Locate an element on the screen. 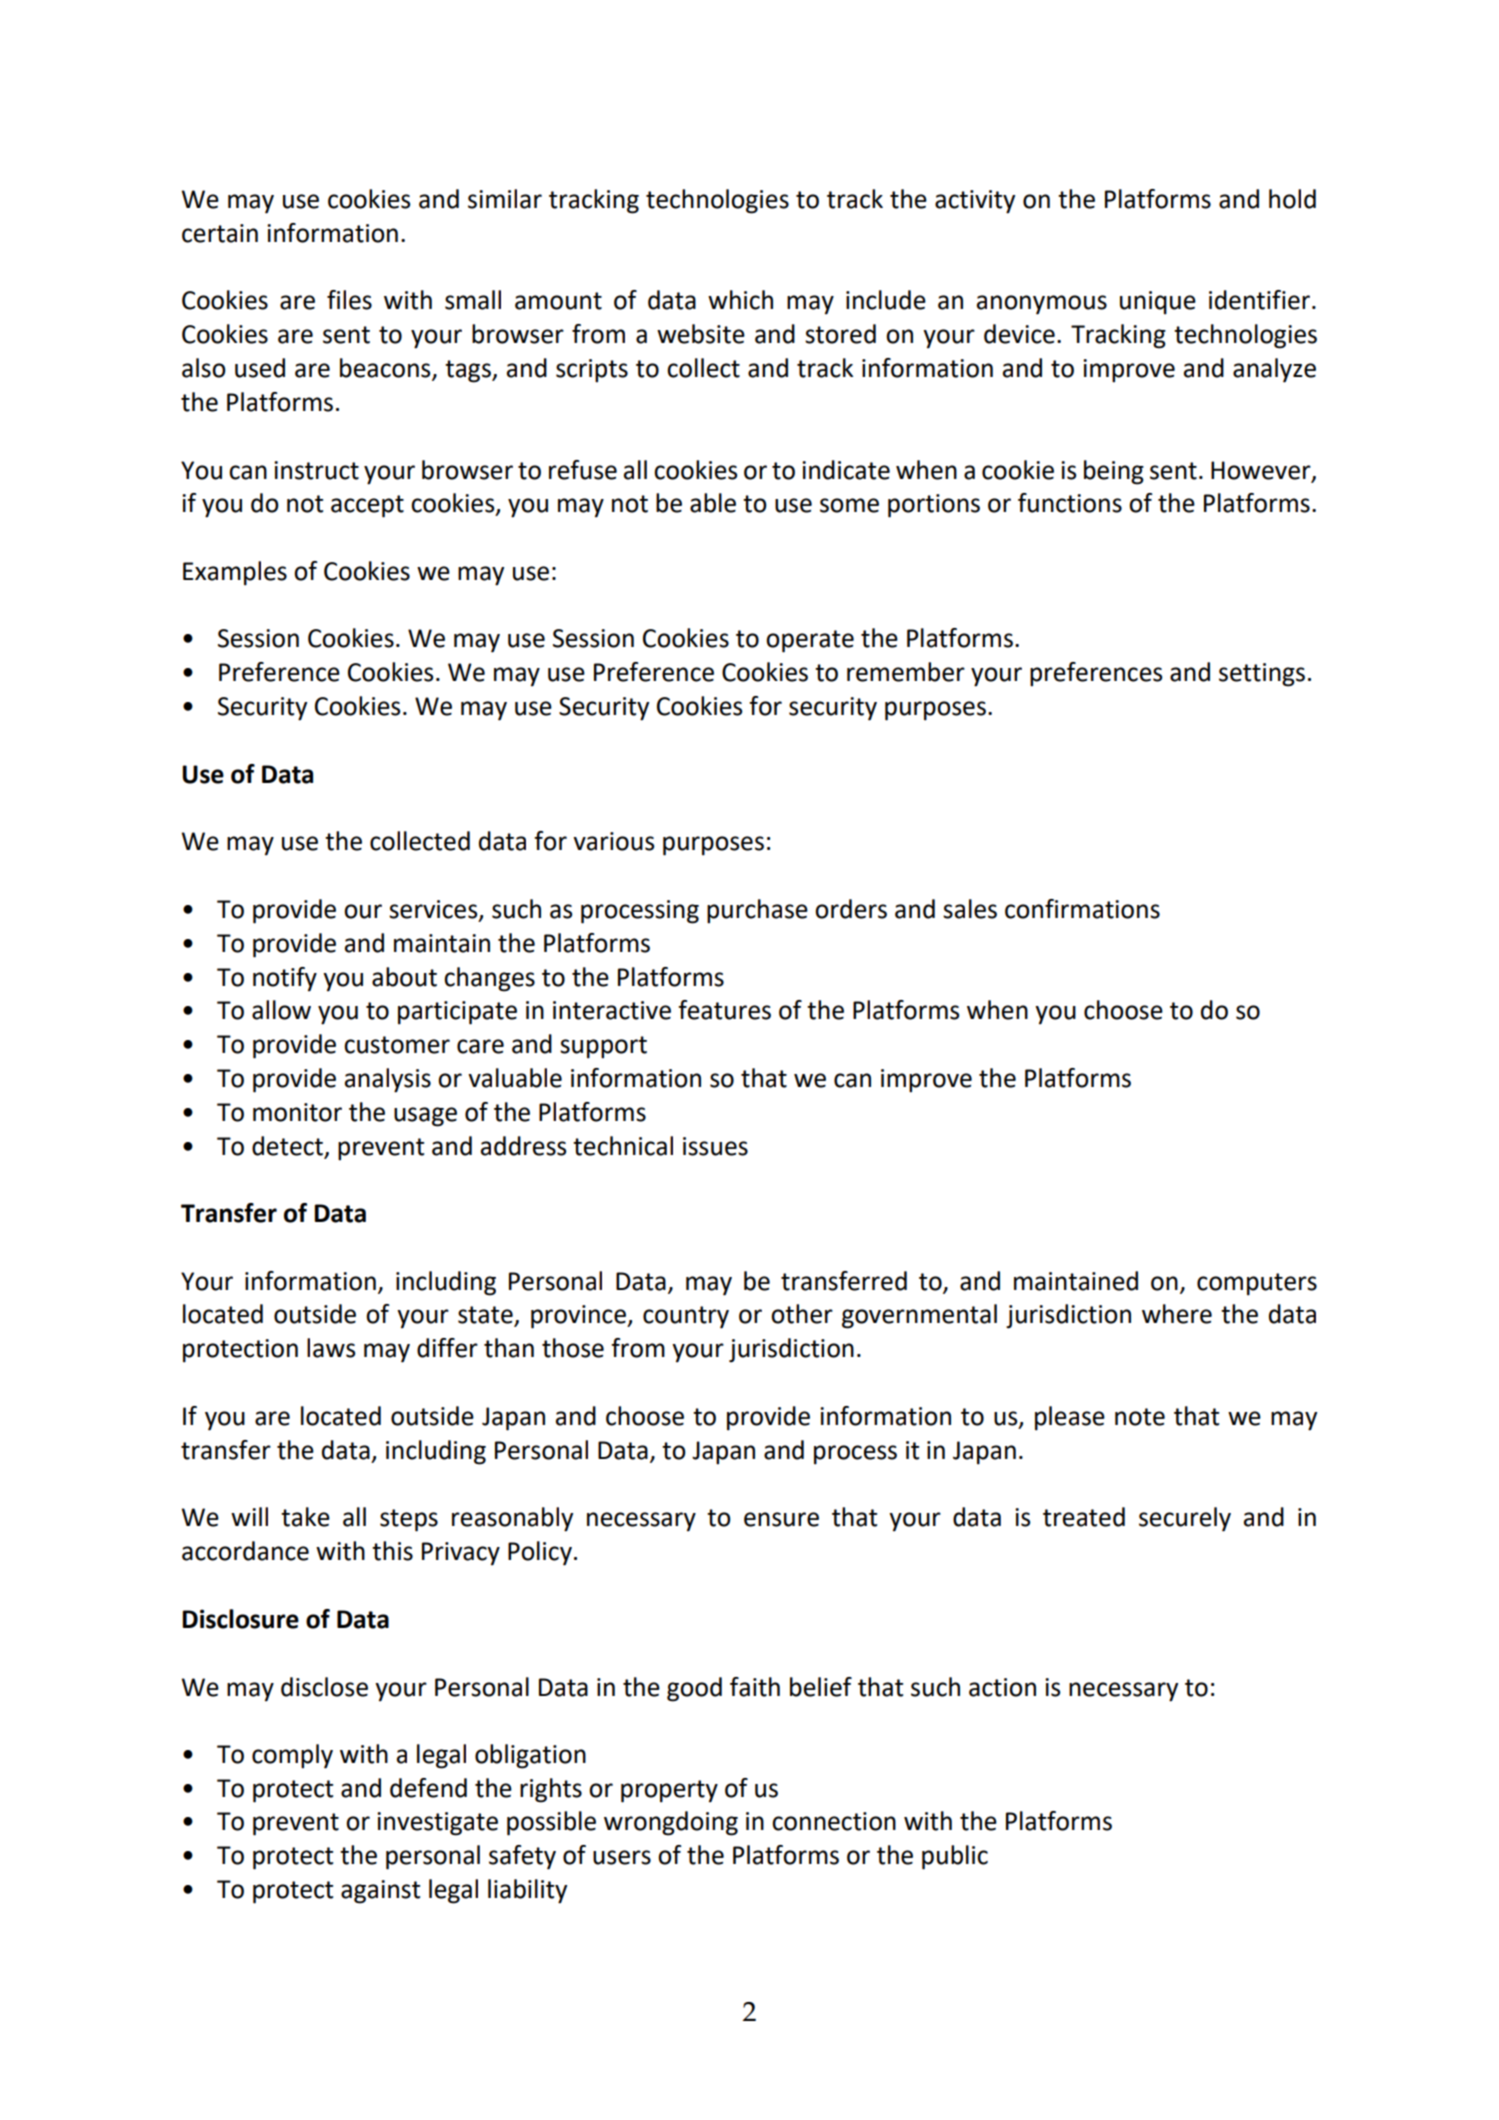  files is located at coordinates (349, 300).
